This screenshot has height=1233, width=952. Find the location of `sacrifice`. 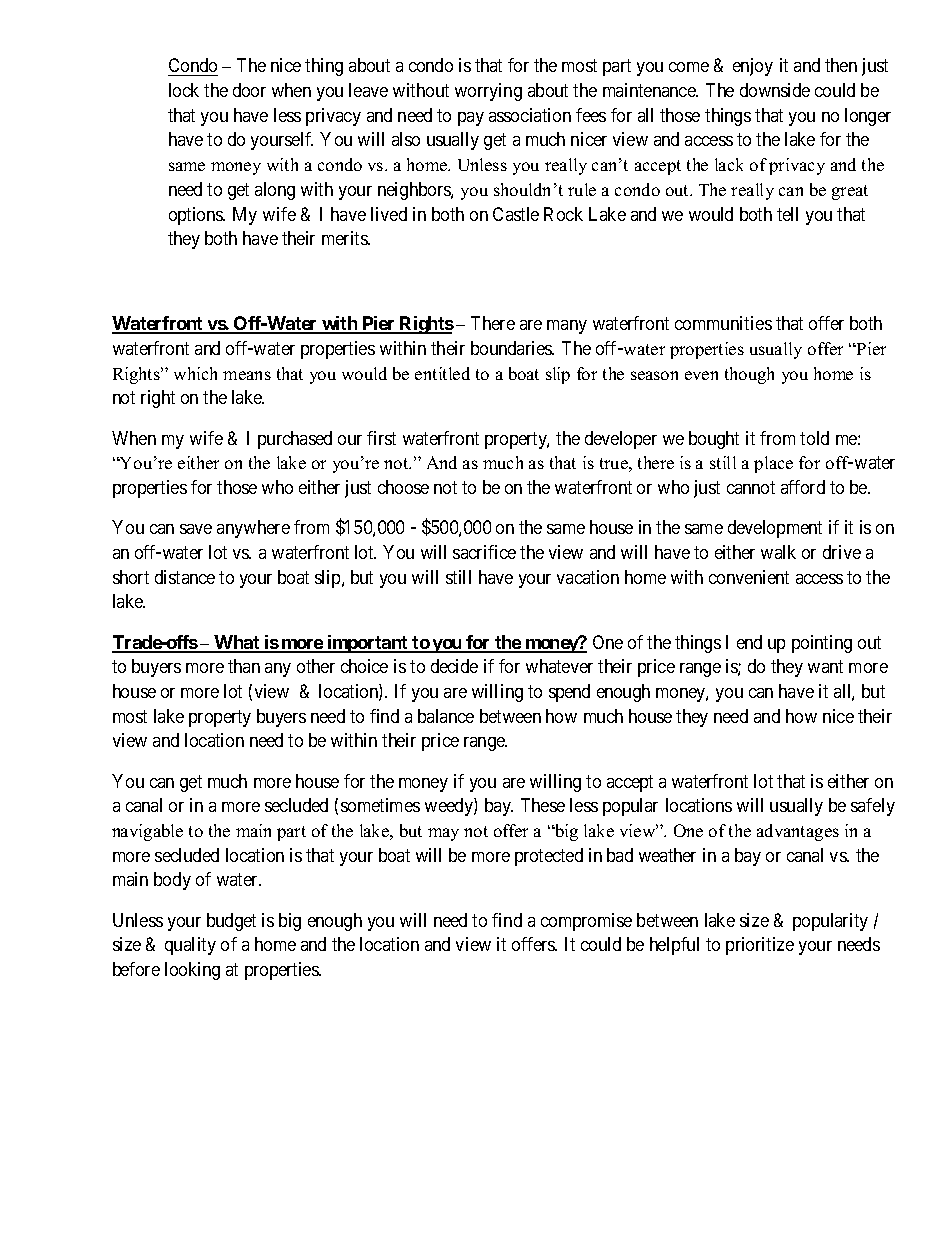

sacrifice is located at coordinates (484, 552).
